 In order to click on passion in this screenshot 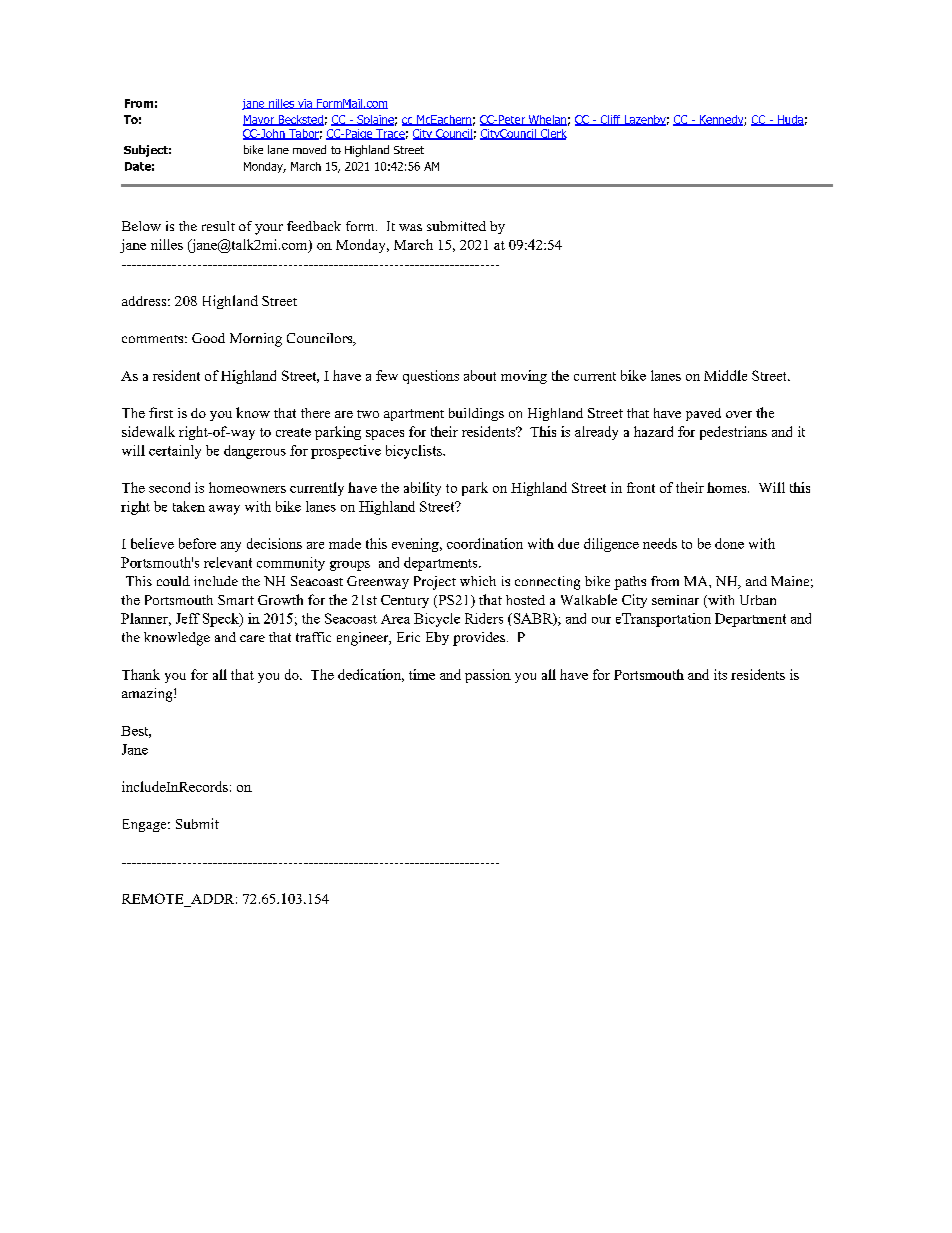, I will do `click(488, 676)`.
